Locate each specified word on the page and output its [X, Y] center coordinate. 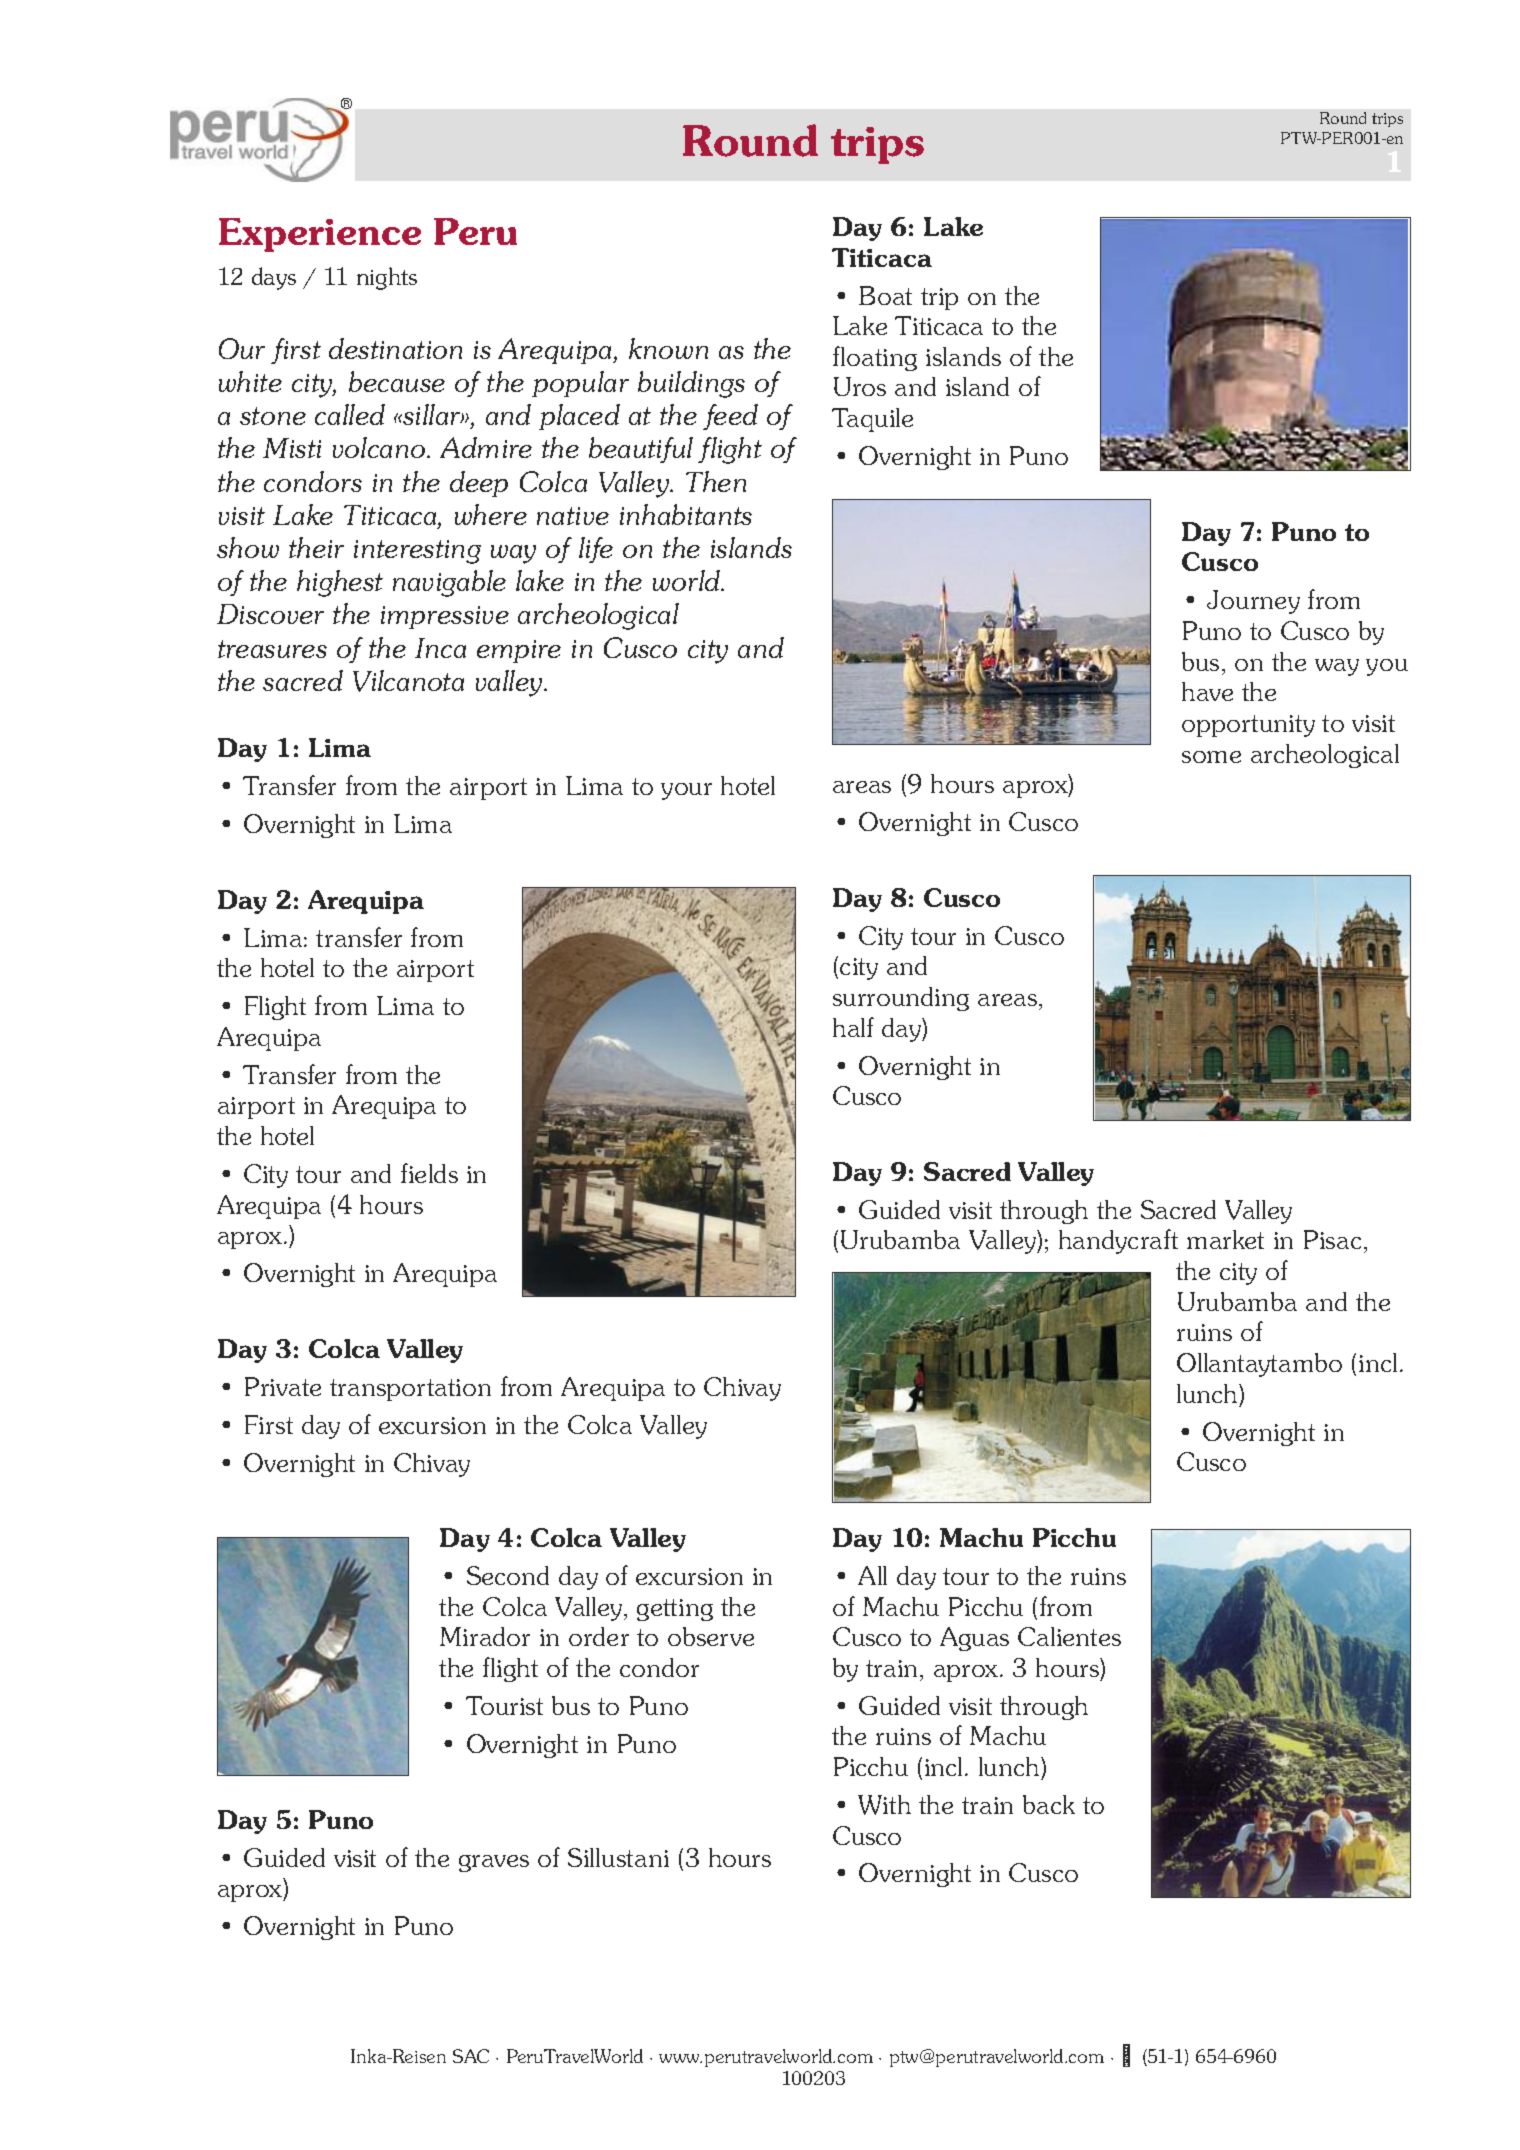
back [1049, 1804]
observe [711, 1636]
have [1207, 691]
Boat [885, 295]
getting [675, 1610]
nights [387, 278]
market [1225, 1239]
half [853, 1027]
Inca [440, 648]
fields [429, 1173]
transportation [410, 1390]
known [668, 348]
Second [508, 1575]
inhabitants [686, 514]
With [884, 1805]
